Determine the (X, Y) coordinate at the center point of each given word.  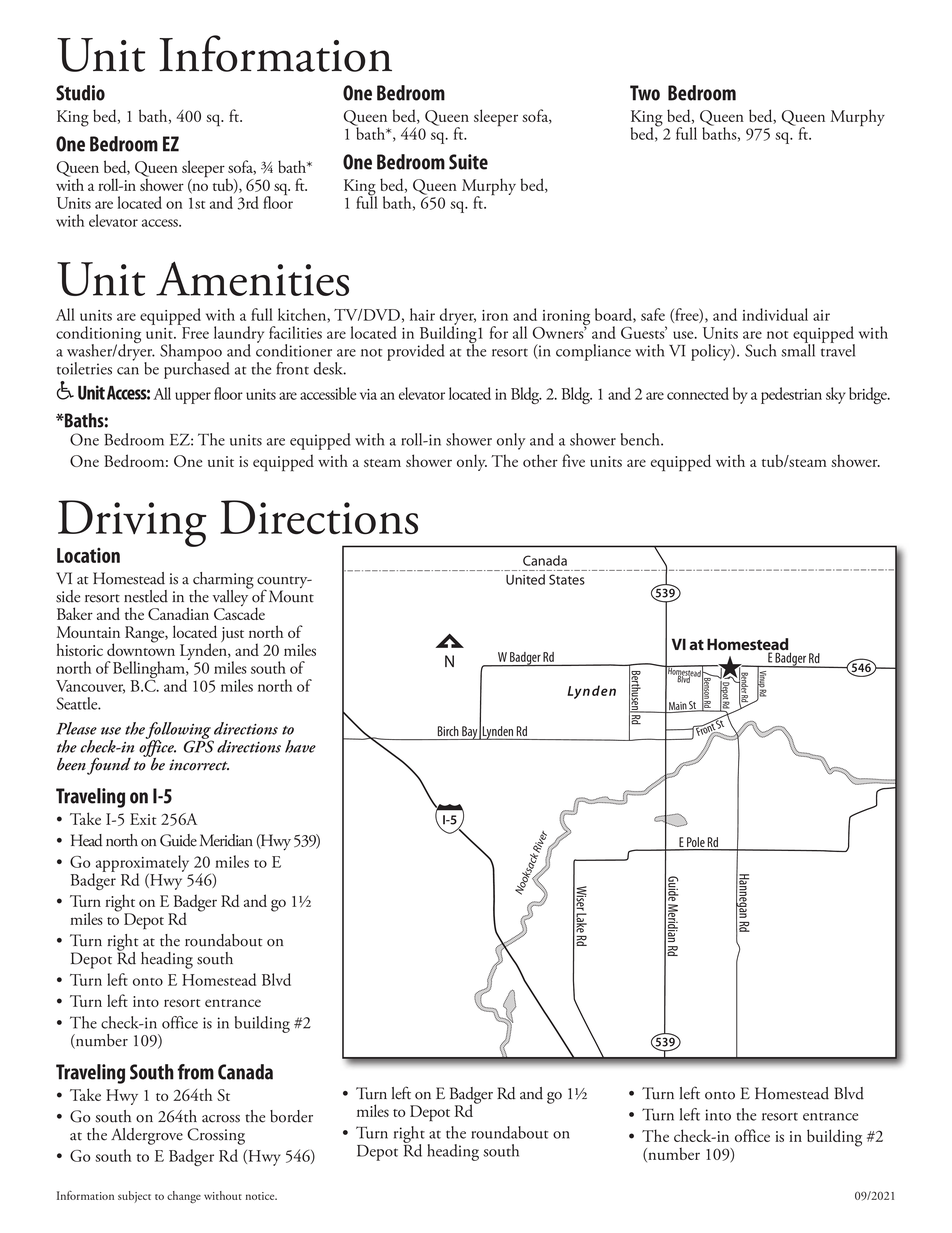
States (567, 579)
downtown (141, 648)
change (184, 1197)
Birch (448, 731)
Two (645, 93)
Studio (80, 93)
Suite (468, 162)
